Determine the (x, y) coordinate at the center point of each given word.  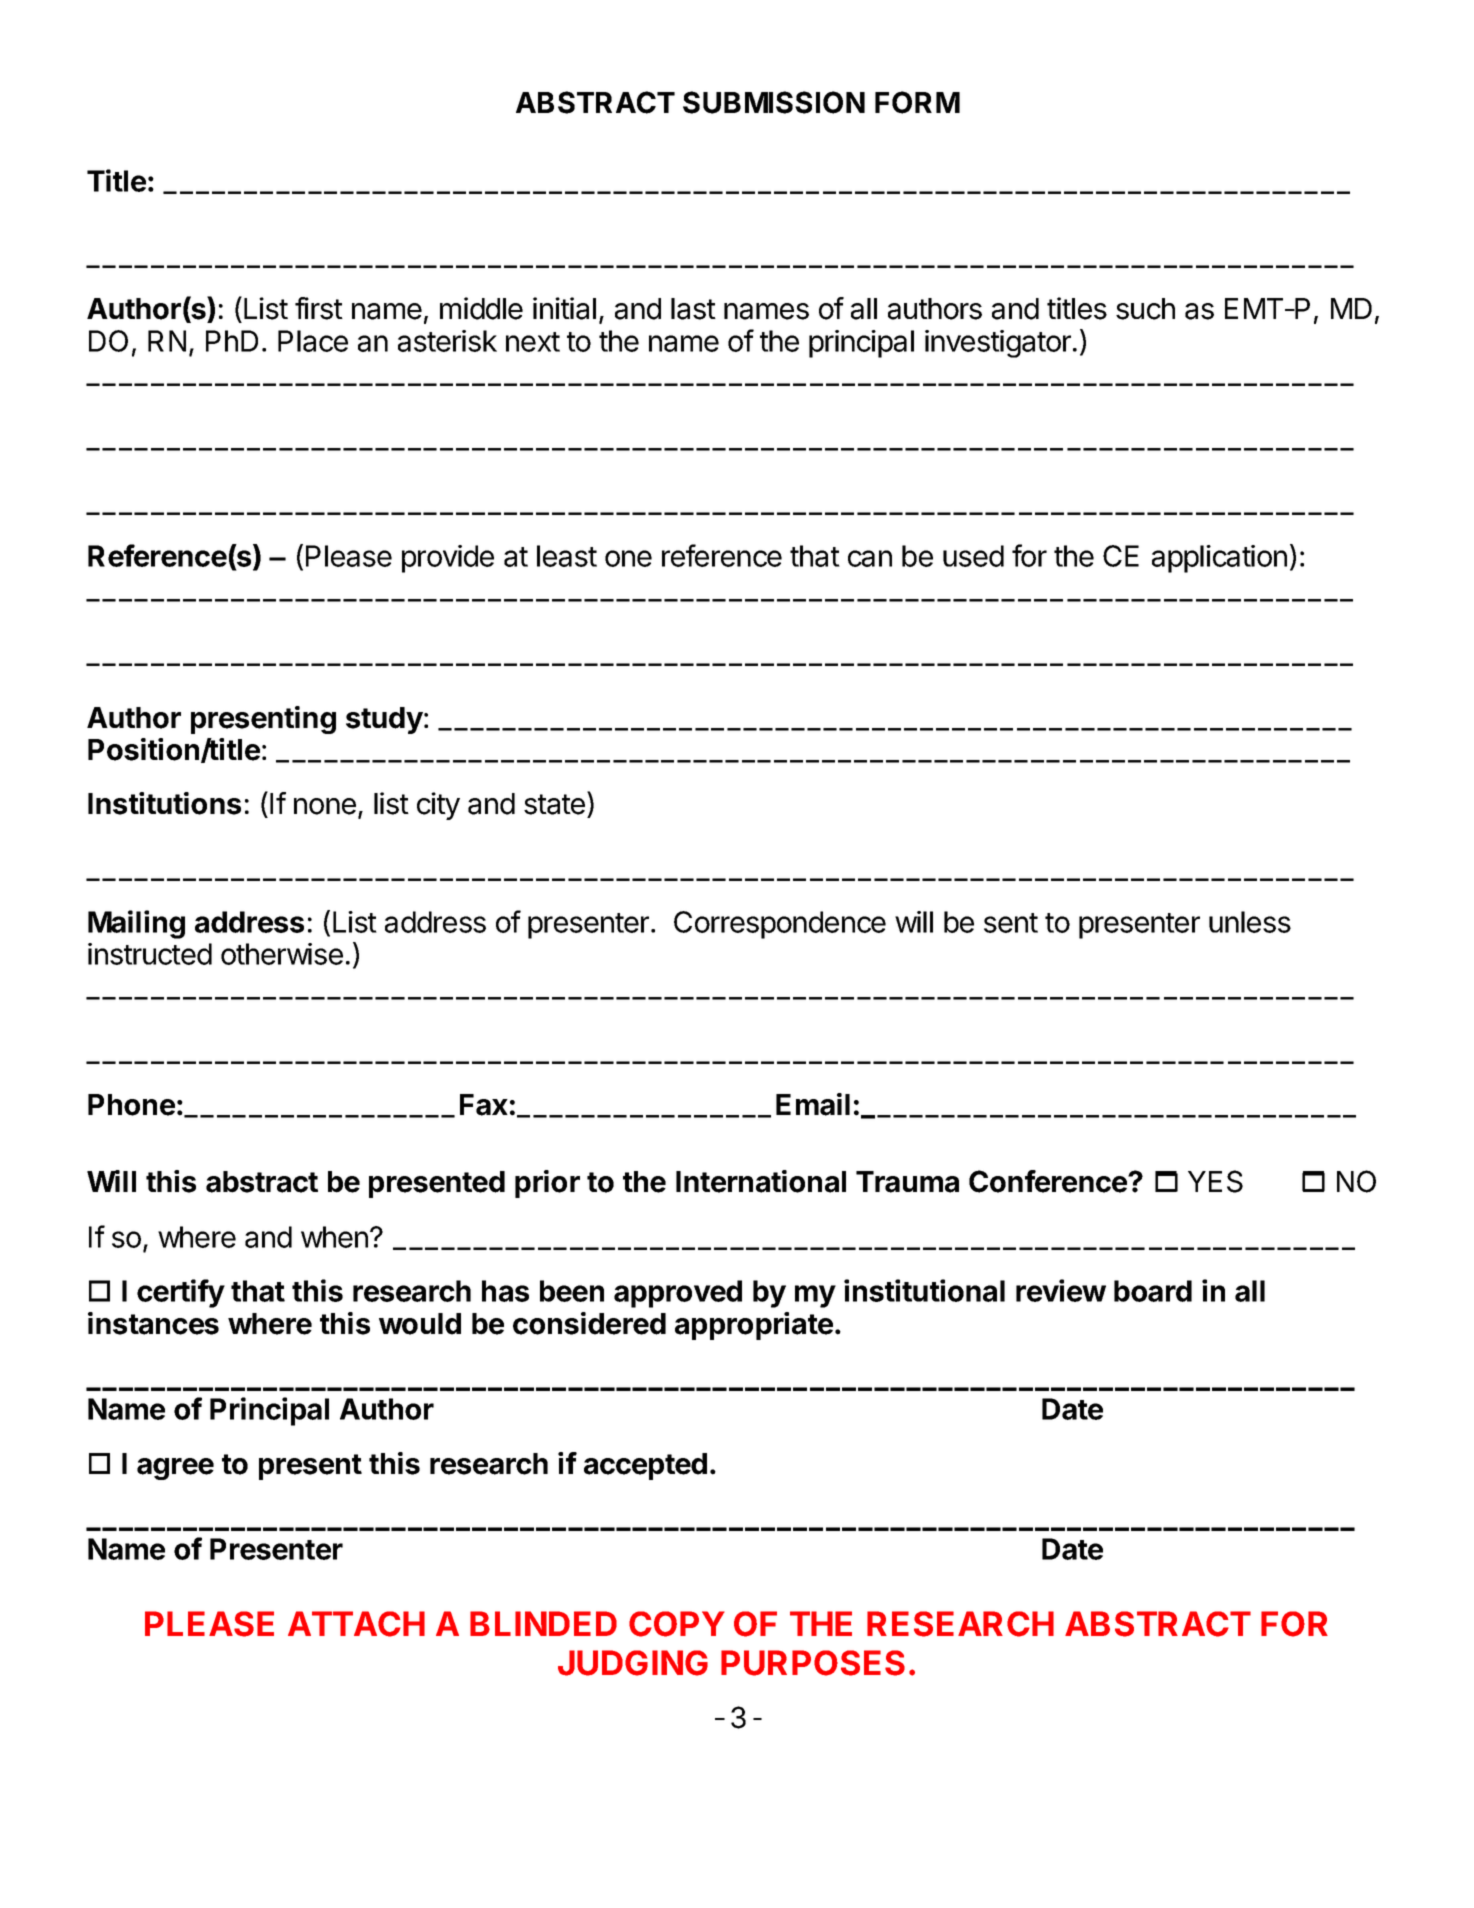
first (319, 308)
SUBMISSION (774, 102)
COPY (677, 1624)
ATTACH (356, 1624)
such (1145, 309)
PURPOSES (813, 1663)
